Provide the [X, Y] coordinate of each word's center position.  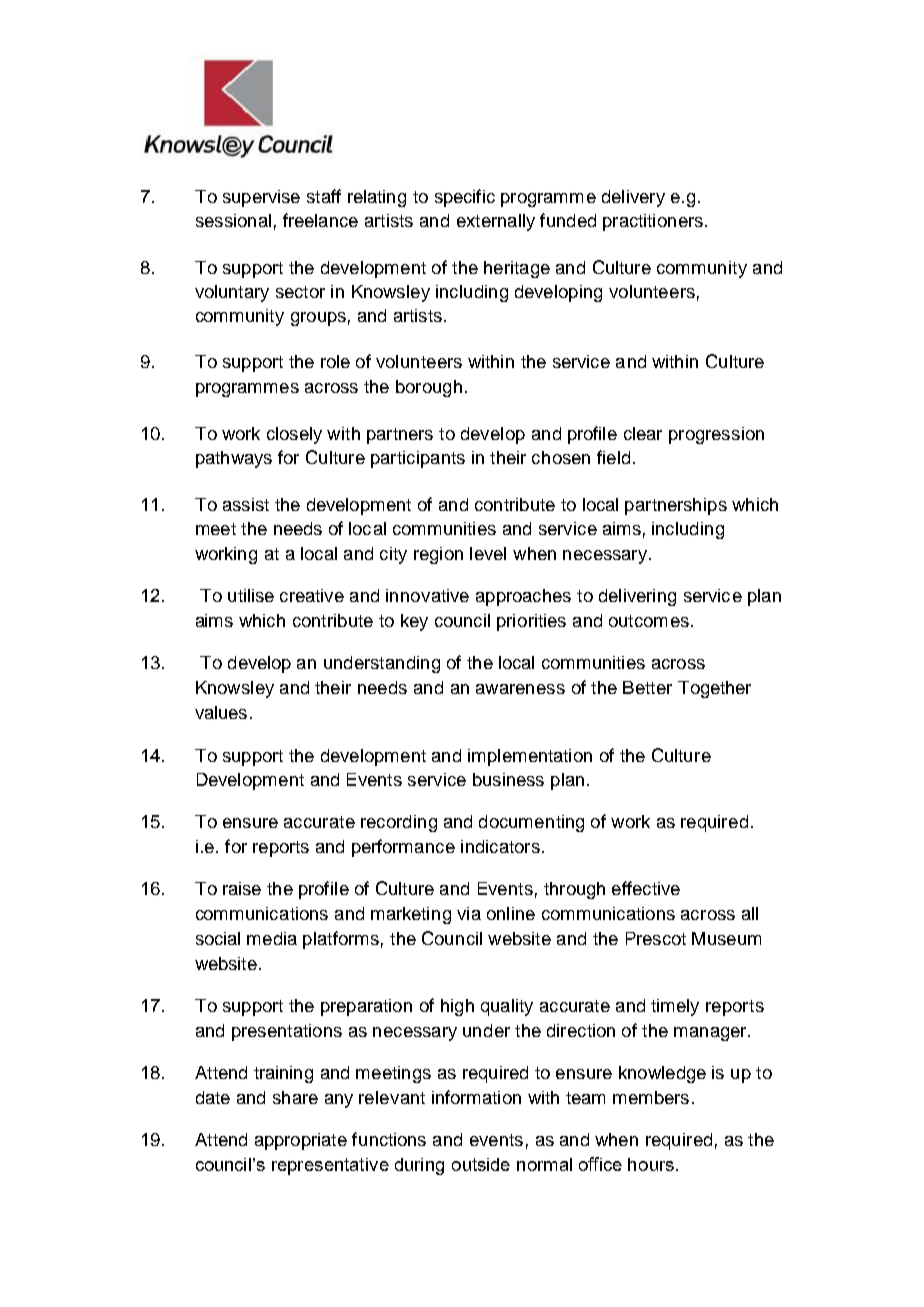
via [469, 913]
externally [496, 222]
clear [643, 433]
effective [646, 888]
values [221, 712]
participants [418, 459]
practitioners [653, 222]
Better [647, 687]
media [272, 938]
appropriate [301, 1141]
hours [651, 1164]
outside [481, 1164]
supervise [261, 198]
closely [294, 435]
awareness [520, 689]
